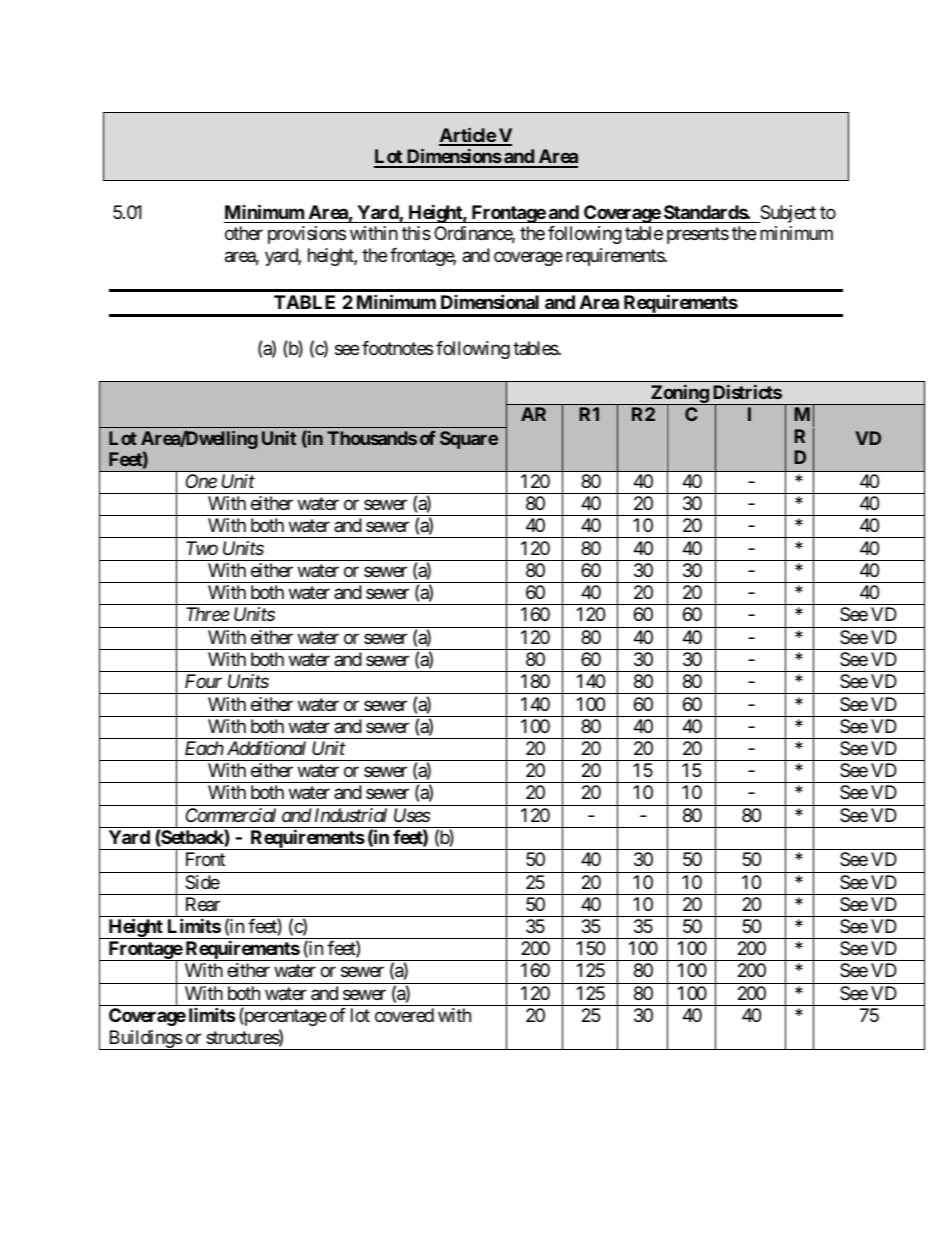 The width and height of the screenshot is (952, 1233). What do you see at coordinates (201, 481) in the screenshot?
I see `One` at bounding box center [201, 481].
